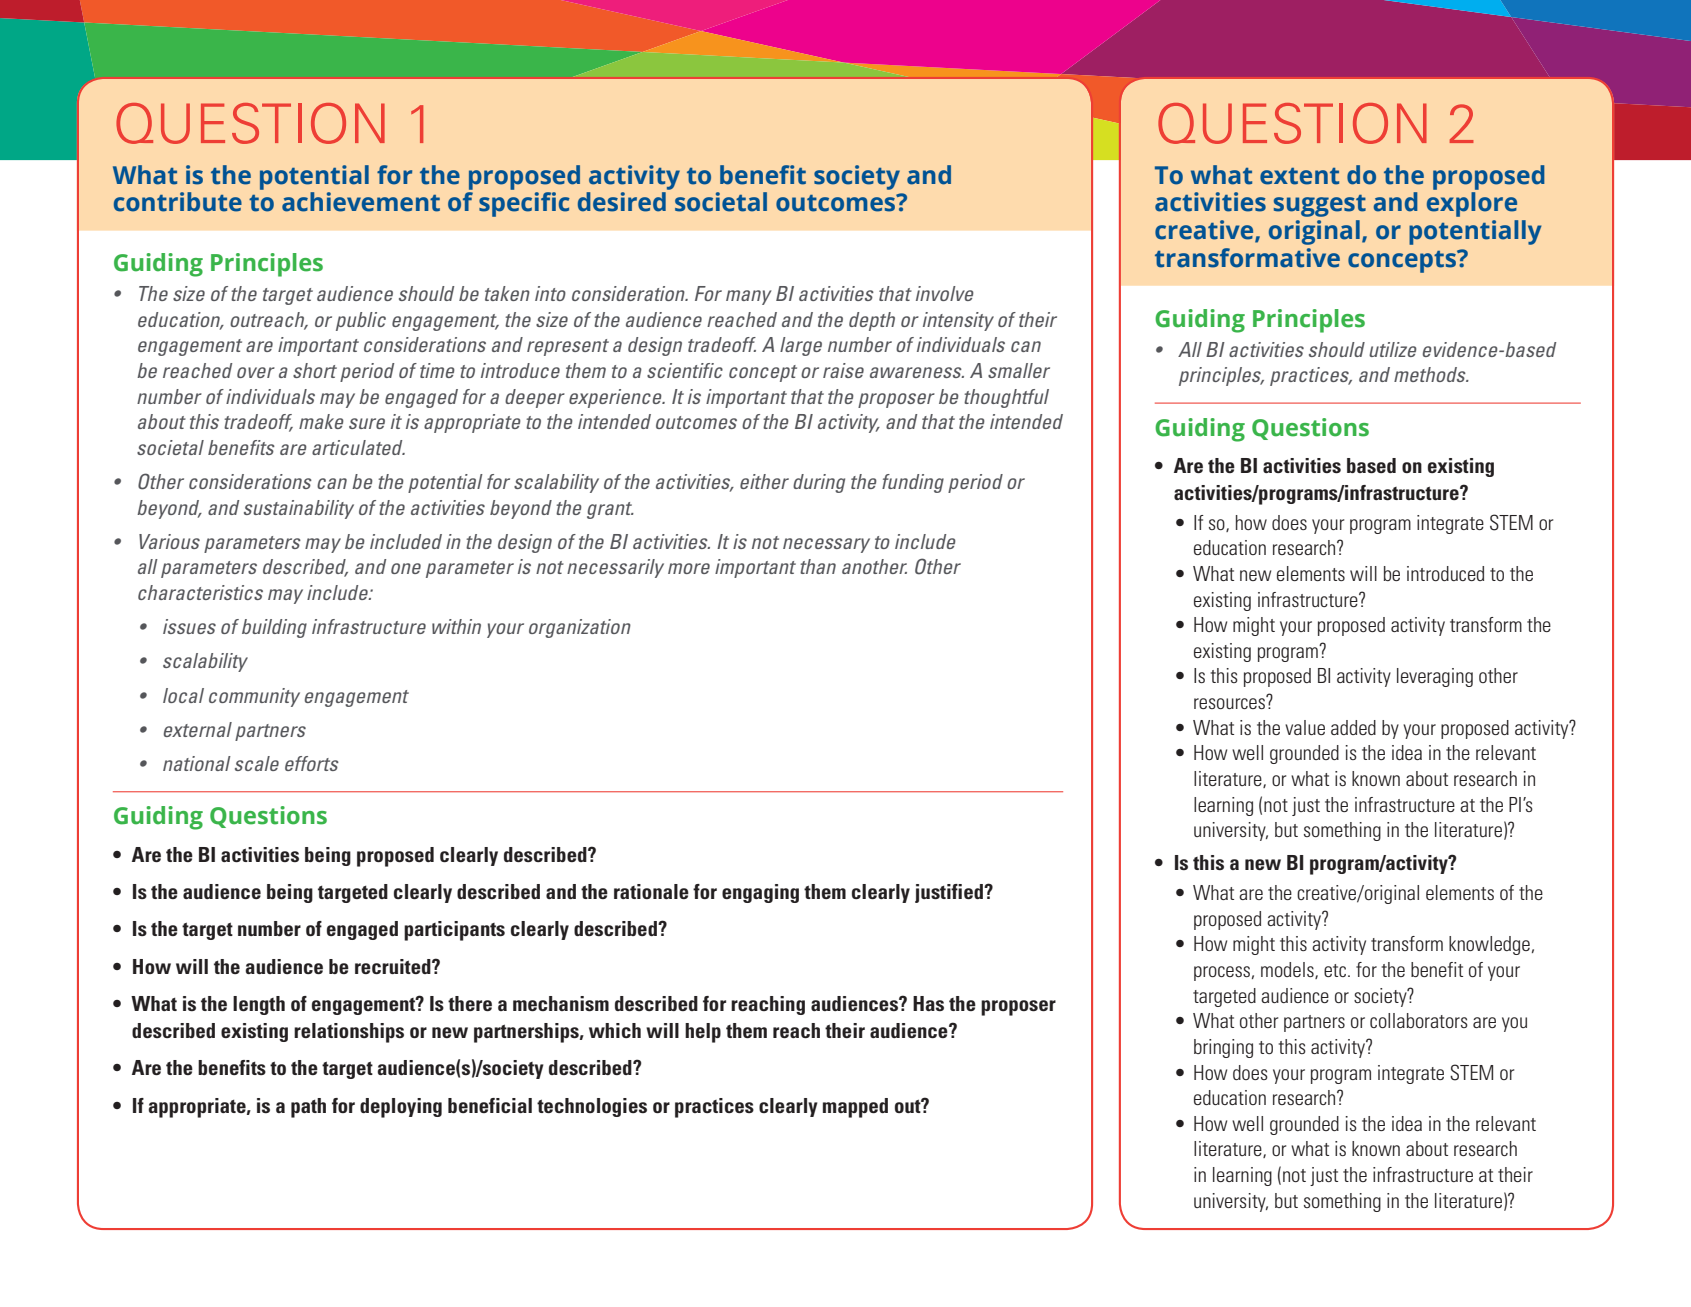  I want to click on efforts, so click(312, 763).
